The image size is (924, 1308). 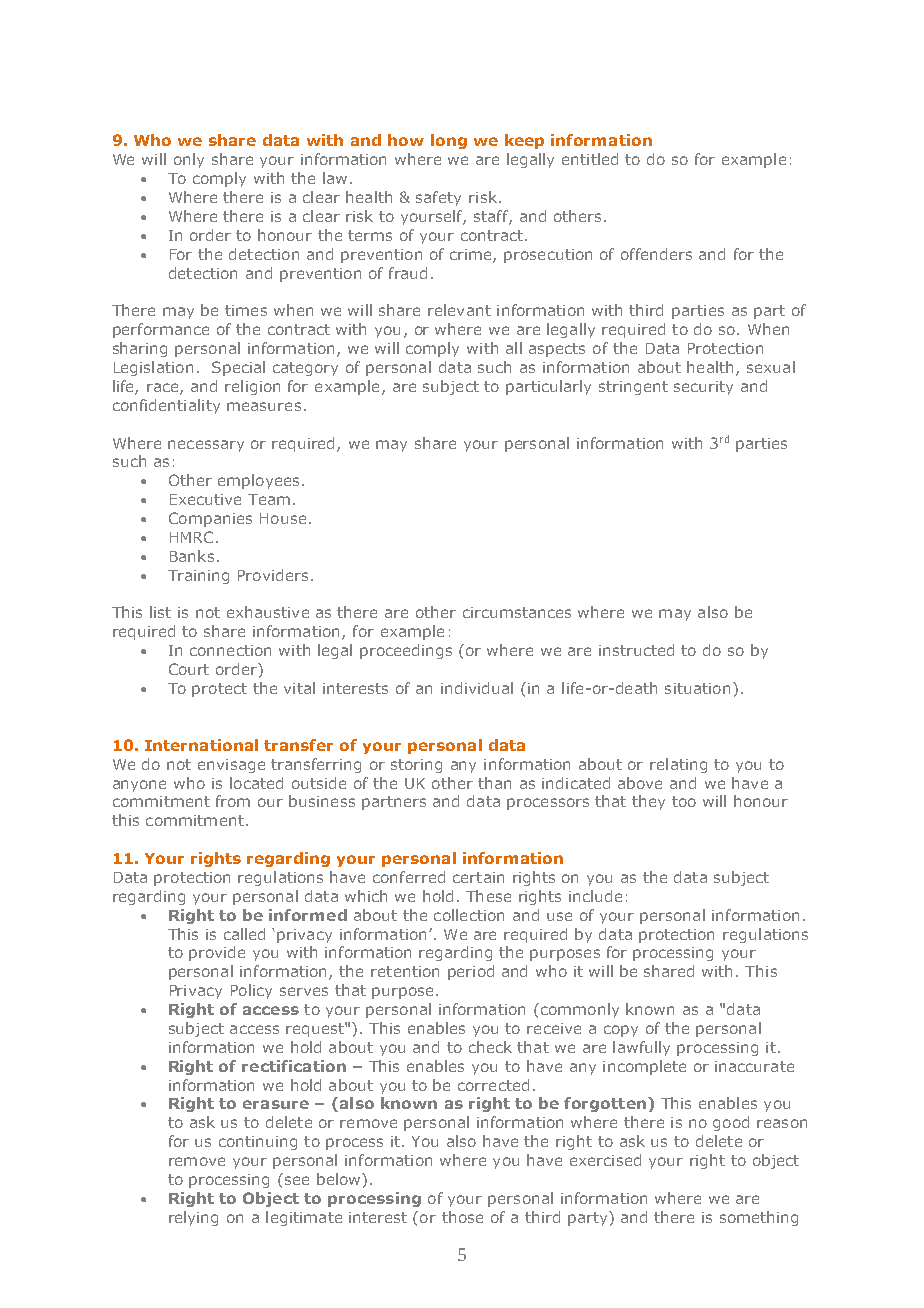 I want to click on times, so click(x=246, y=310).
